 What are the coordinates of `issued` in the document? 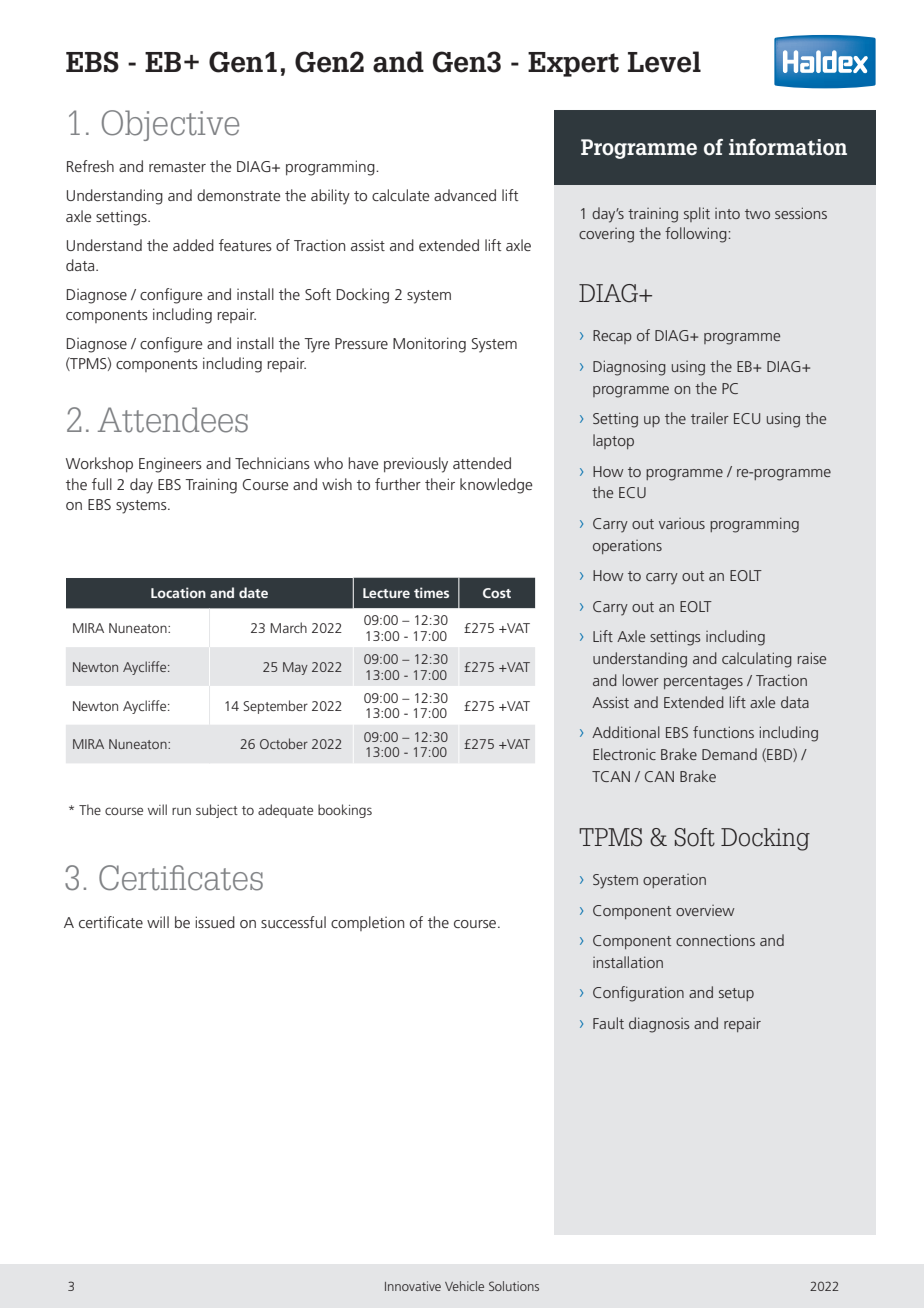 It's located at (215, 922).
